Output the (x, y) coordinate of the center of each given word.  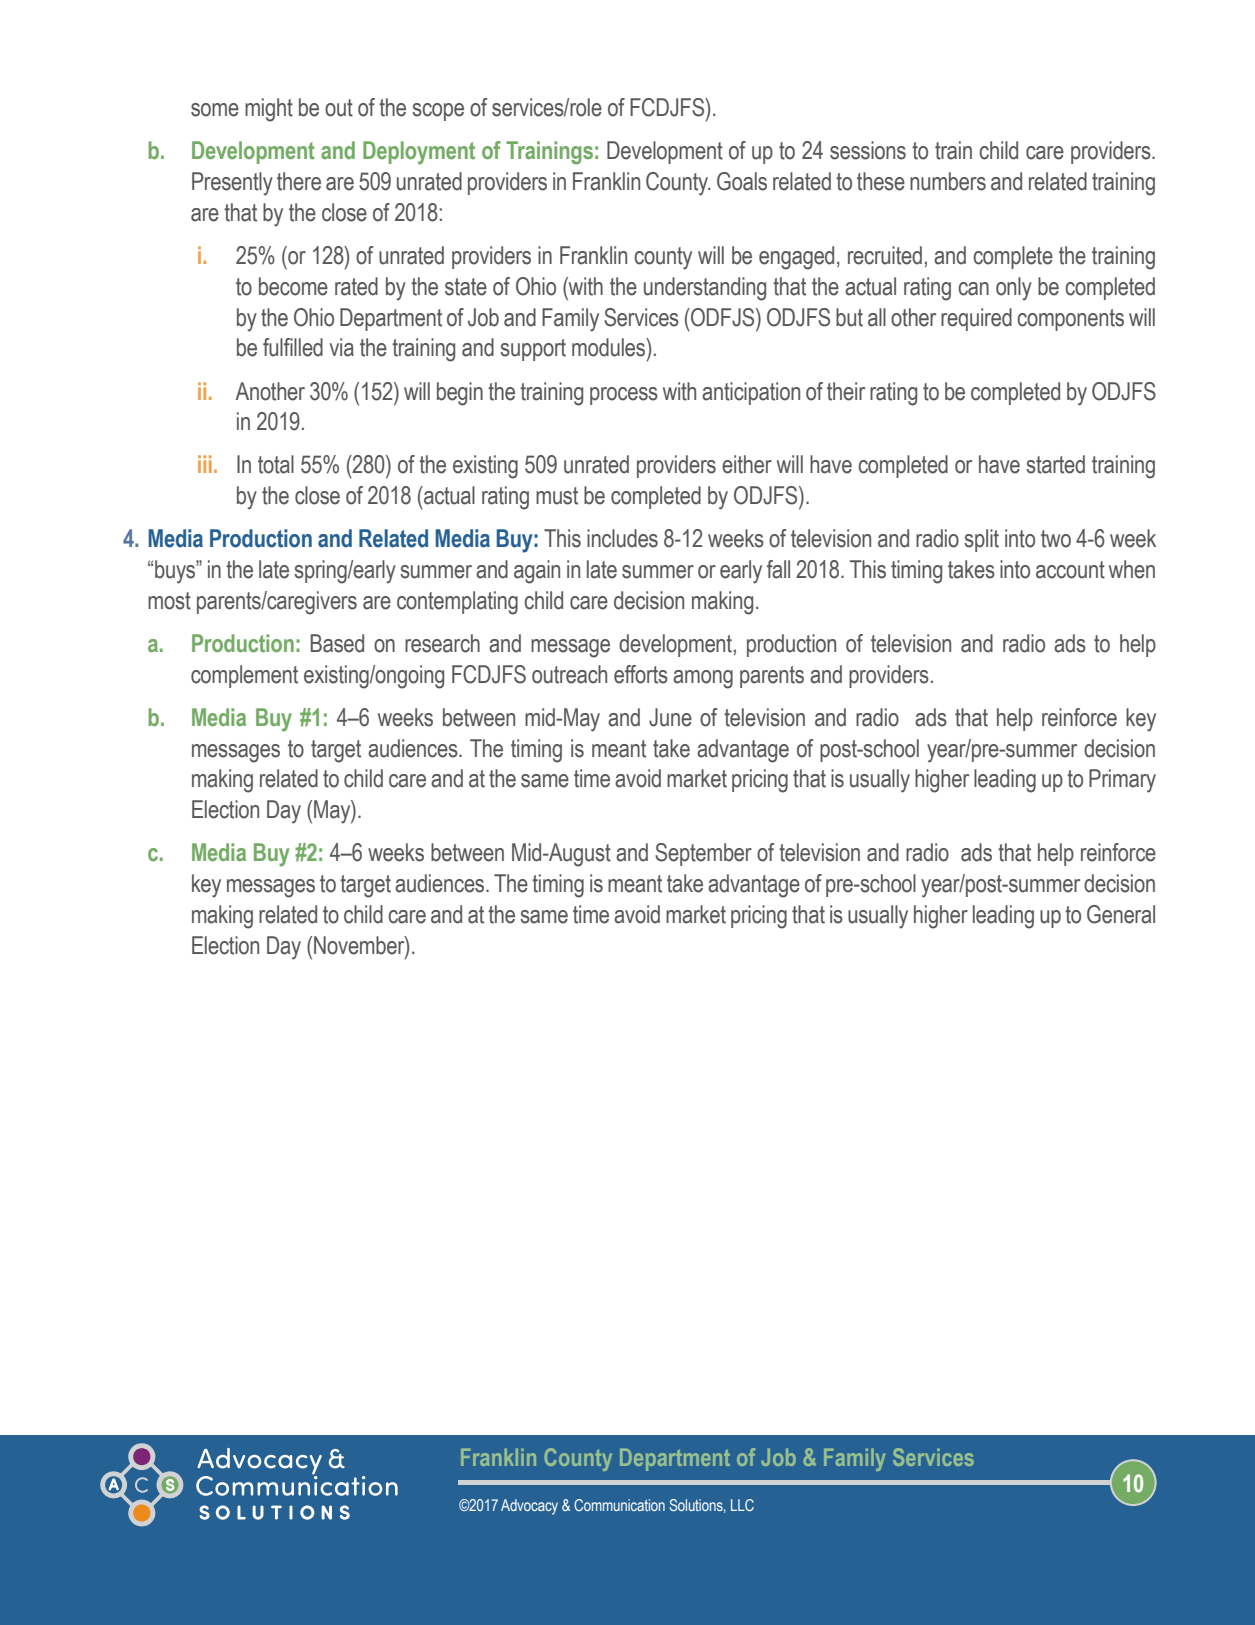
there (299, 181)
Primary (1122, 781)
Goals (742, 181)
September (703, 854)
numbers (948, 181)
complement (244, 676)
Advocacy (529, 1507)
